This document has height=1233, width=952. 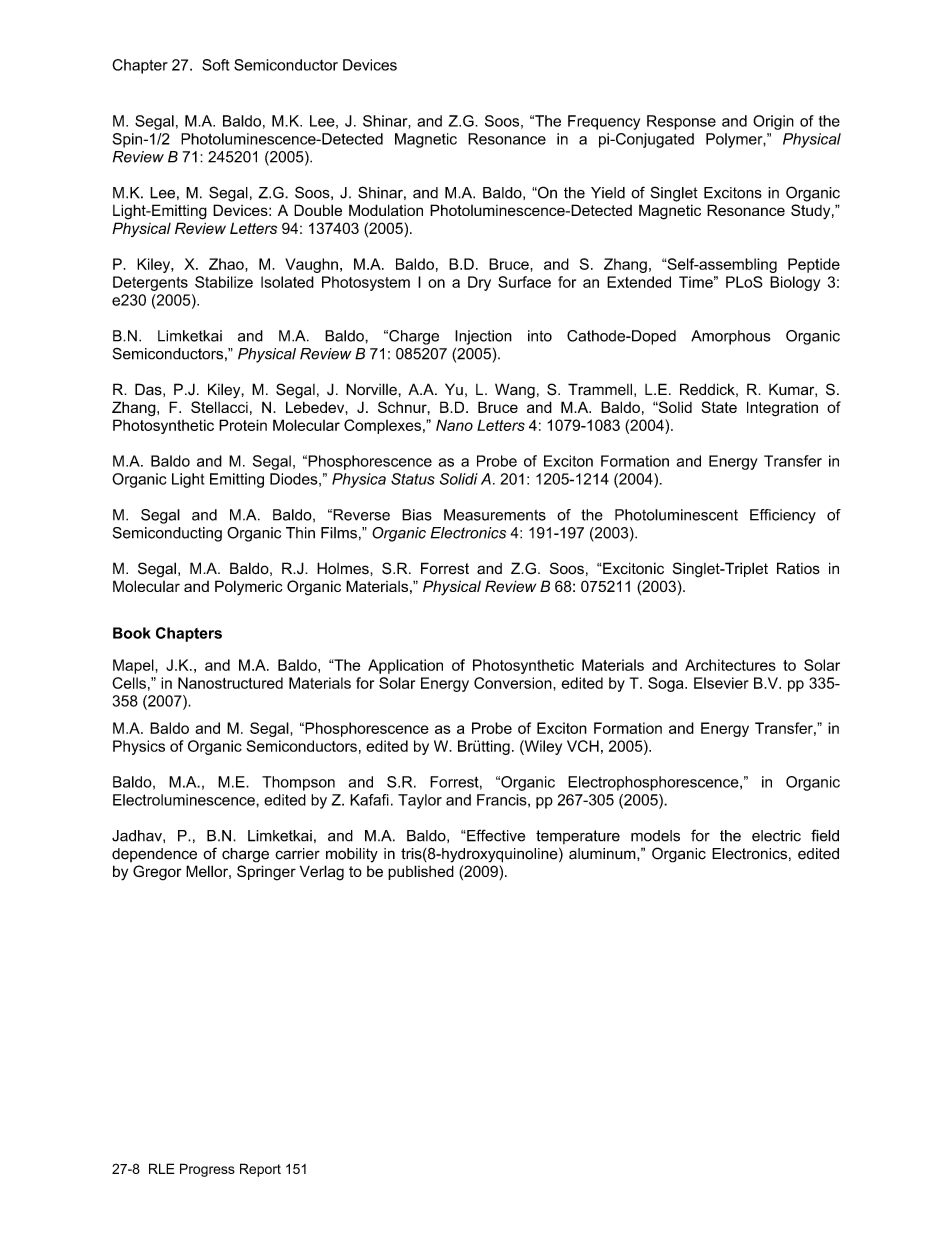 What do you see at coordinates (604, 122) in the document?
I see `Frequency` at bounding box center [604, 122].
